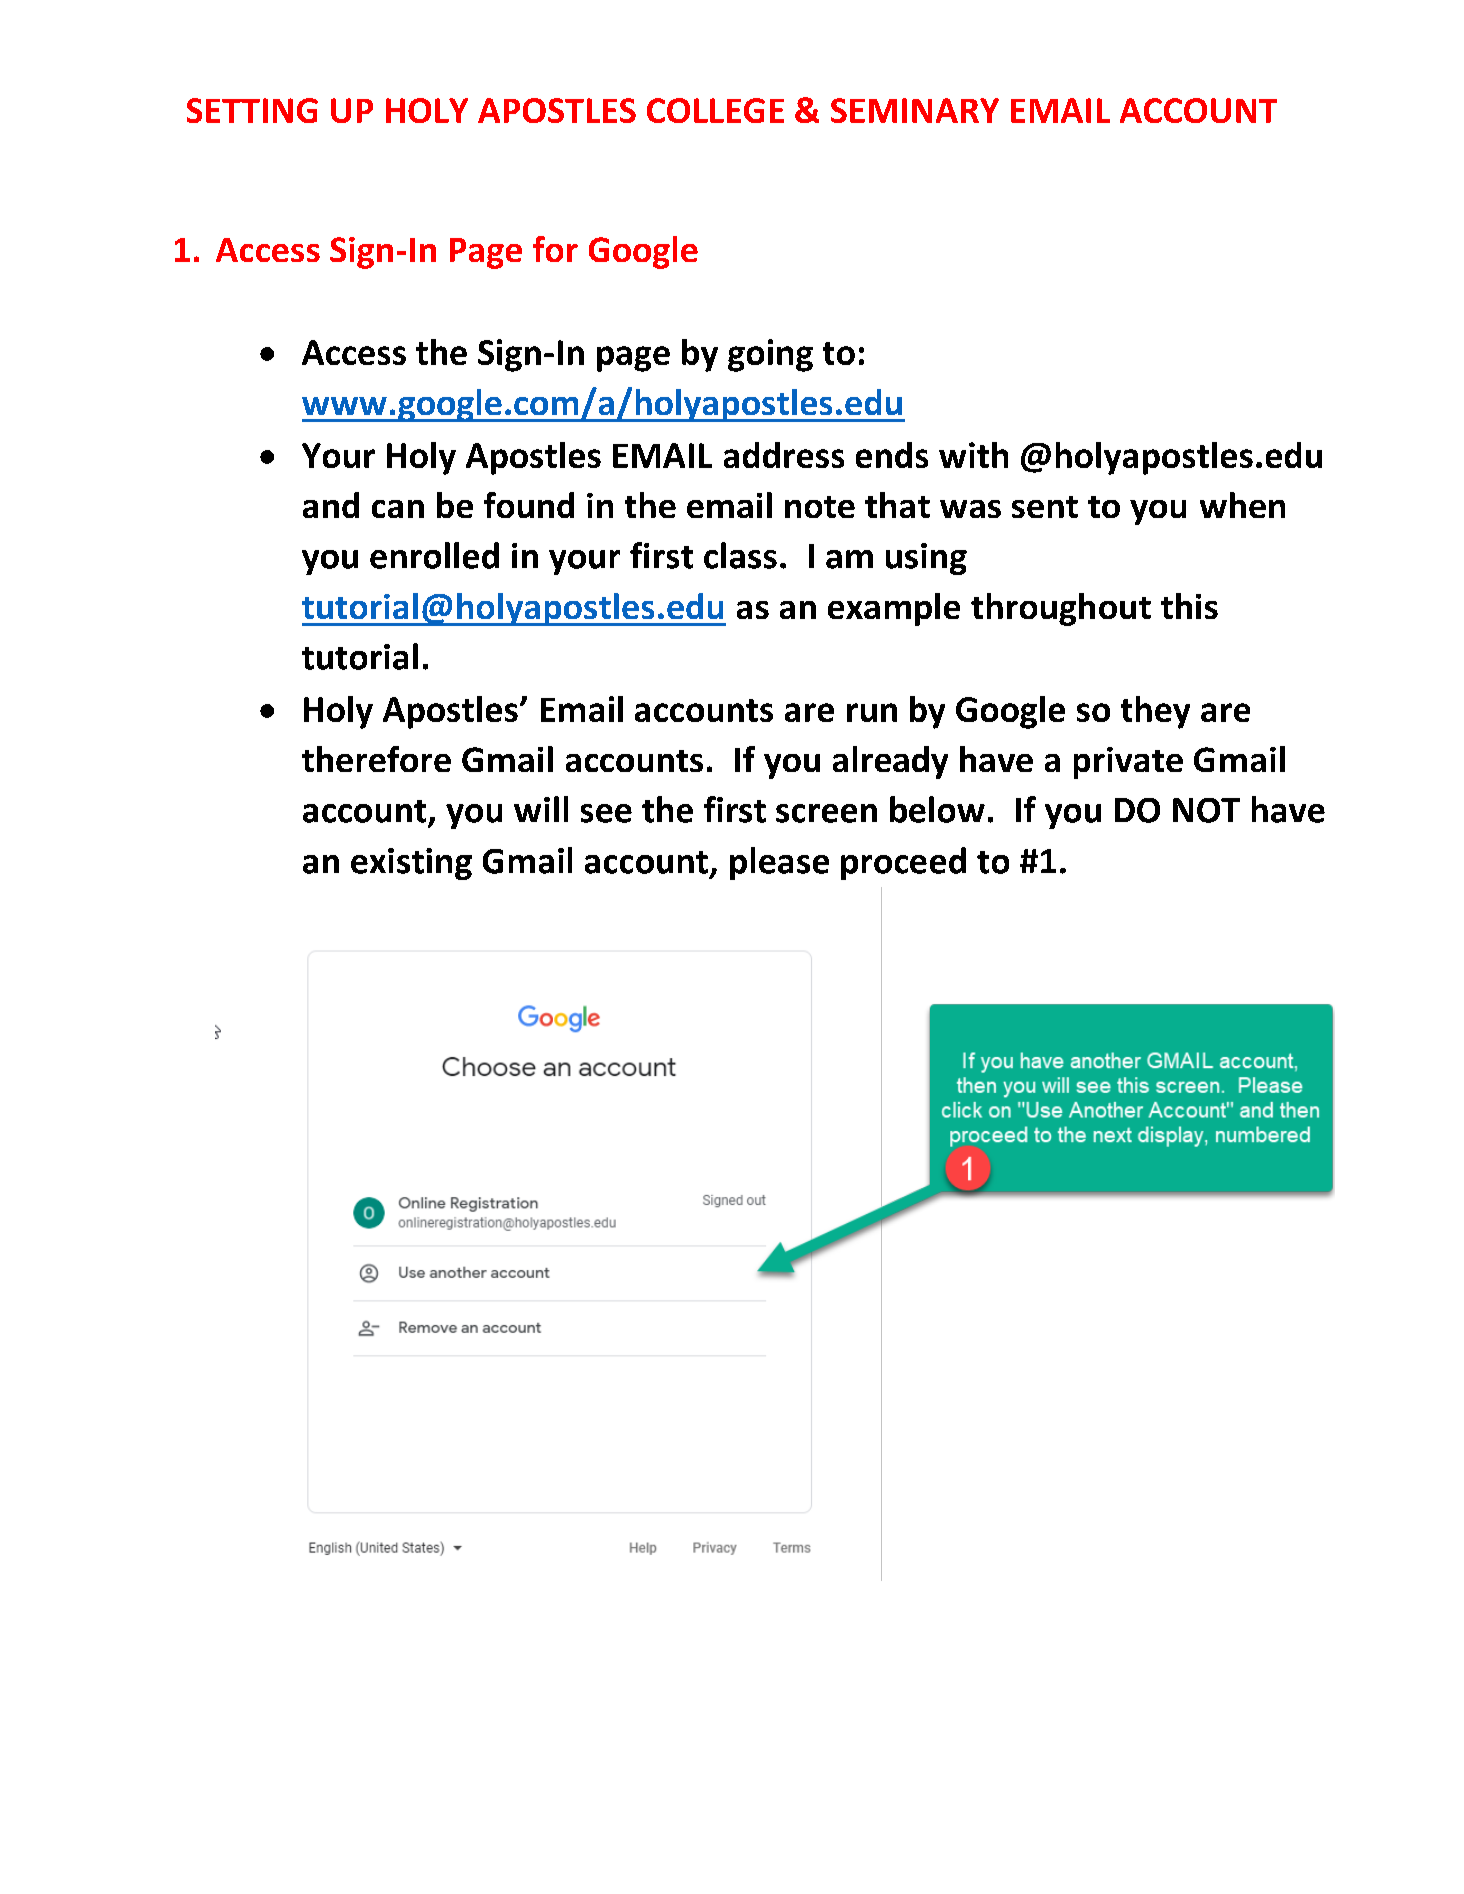 Image resolution: width=1464 pixels, height=1894 pixels. Describe the element at coordinates (411, 864) in the screenshot. I see `existing` at that location.
